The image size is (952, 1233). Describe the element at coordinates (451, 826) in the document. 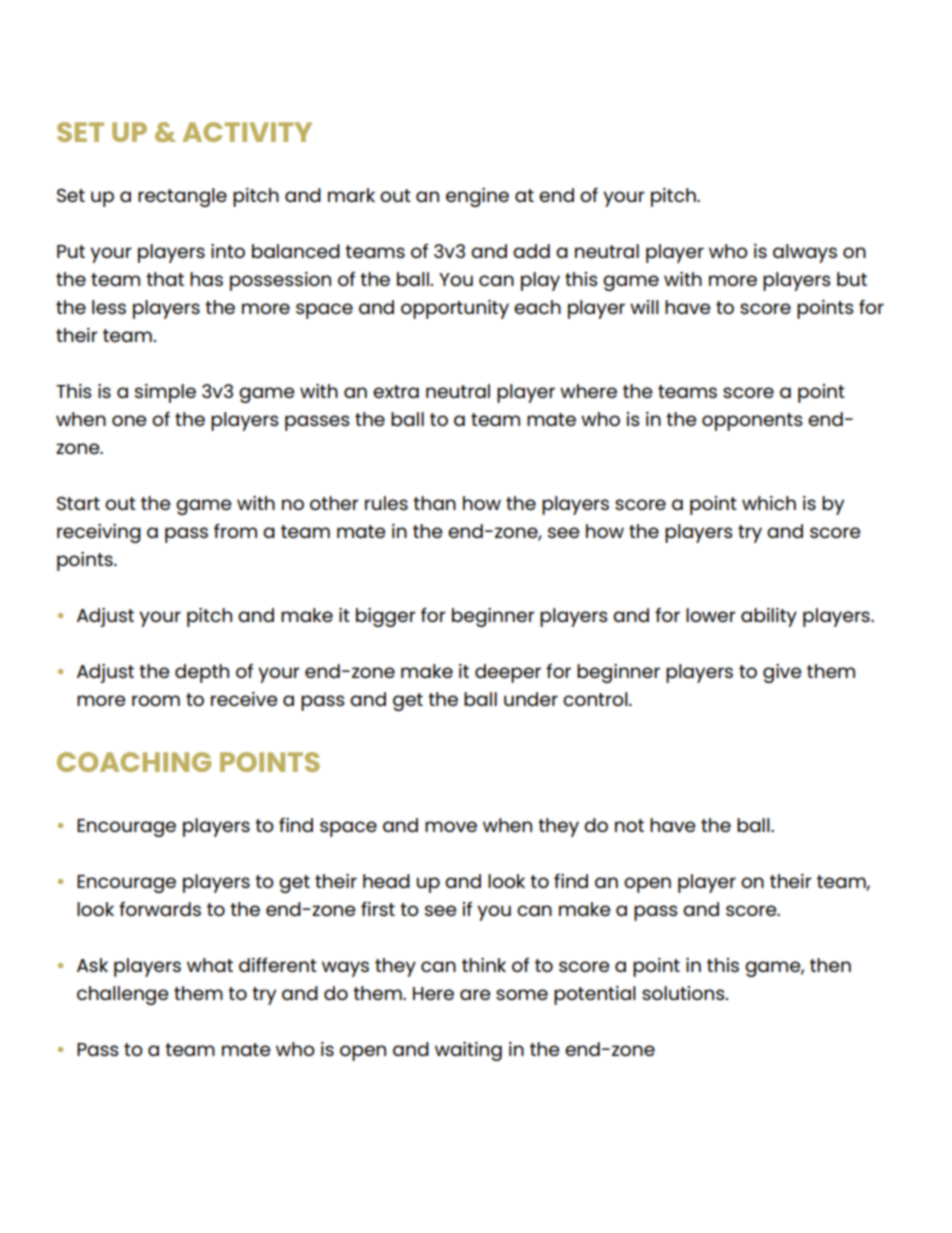

I see `move` at that location.
